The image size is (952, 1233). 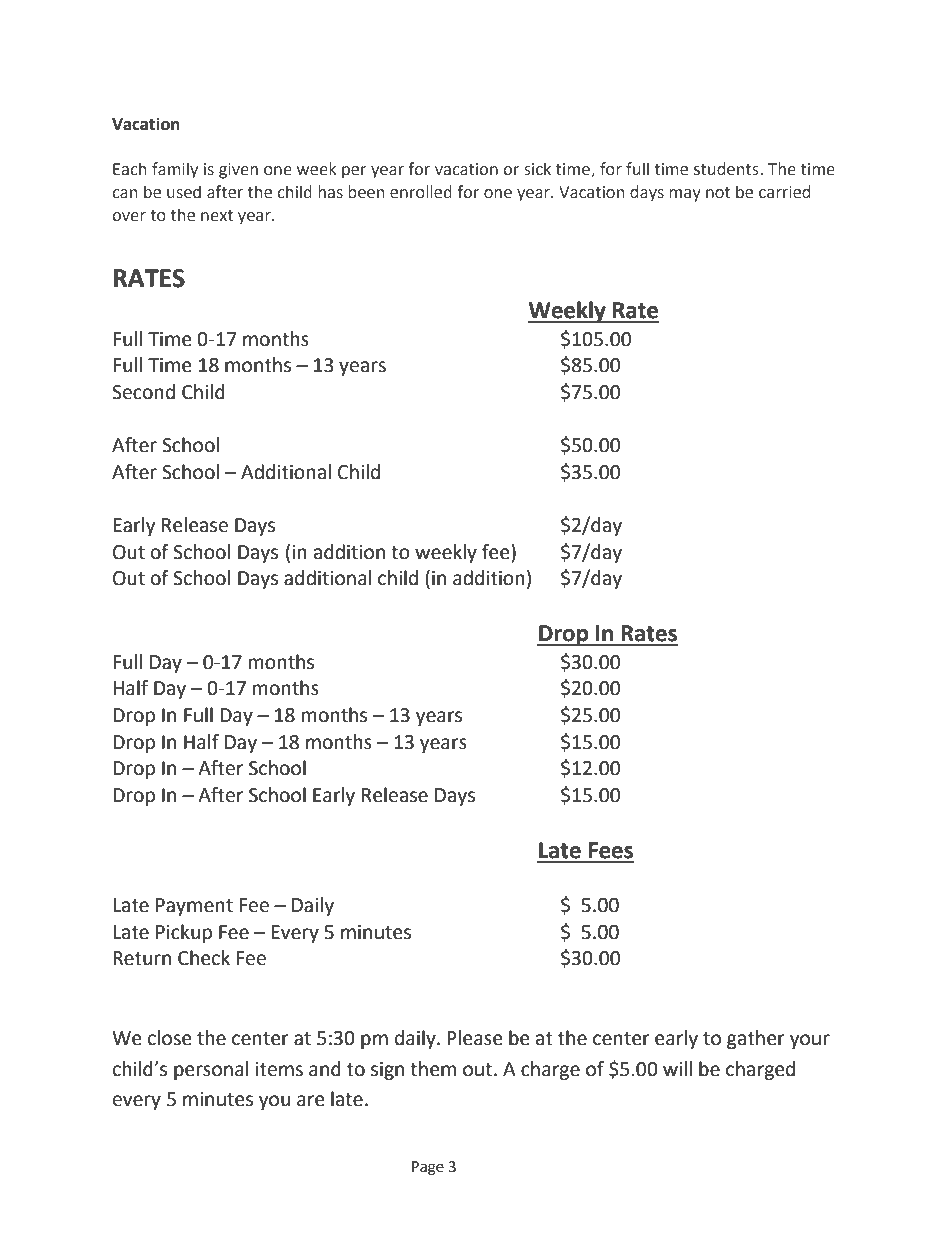 I want to click on used, so click(x=184, y=192).
